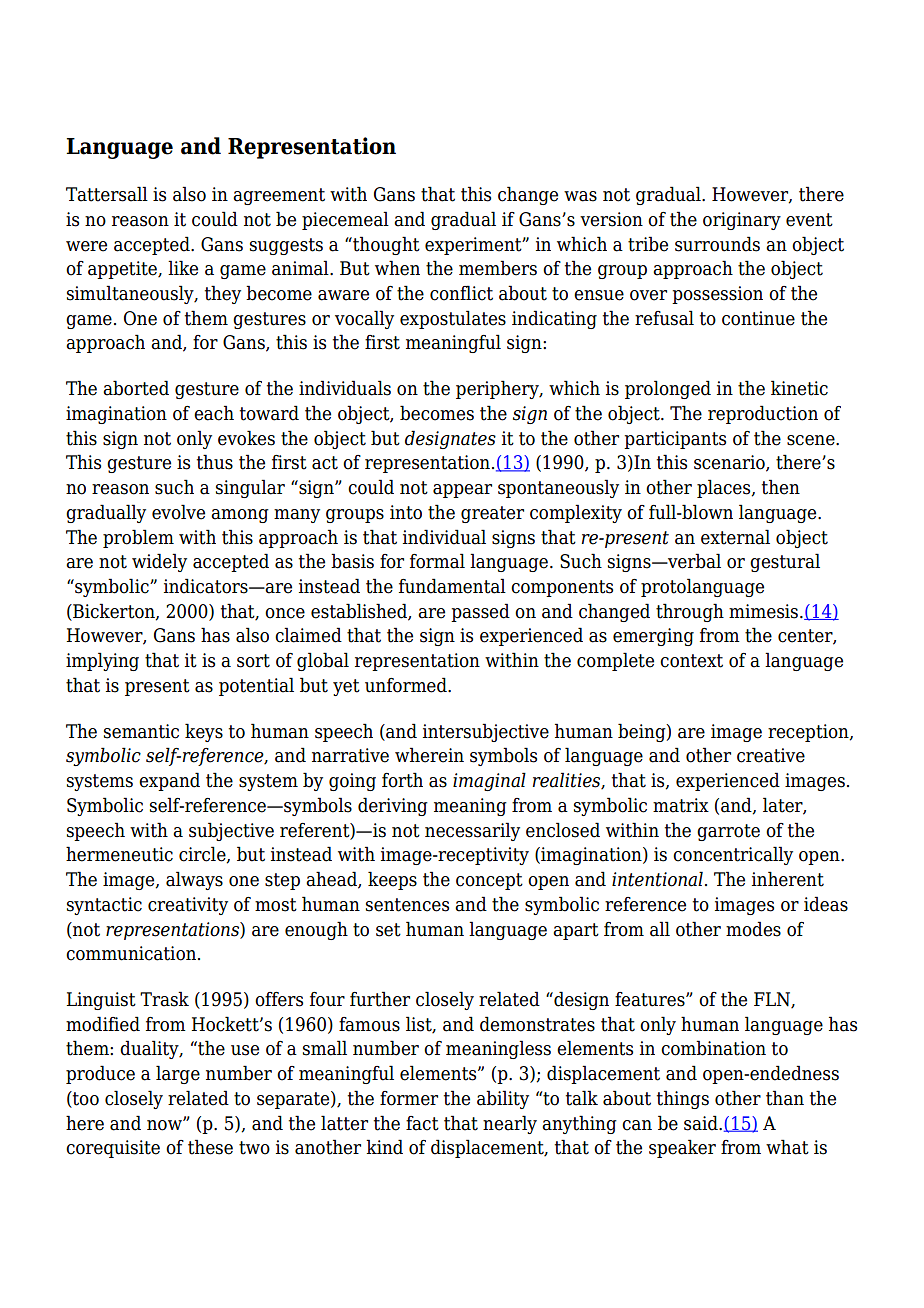 The image size is (924, 1308). Describe the element at coordinates (407, 685) in the page. I see `unformed` at that location.
